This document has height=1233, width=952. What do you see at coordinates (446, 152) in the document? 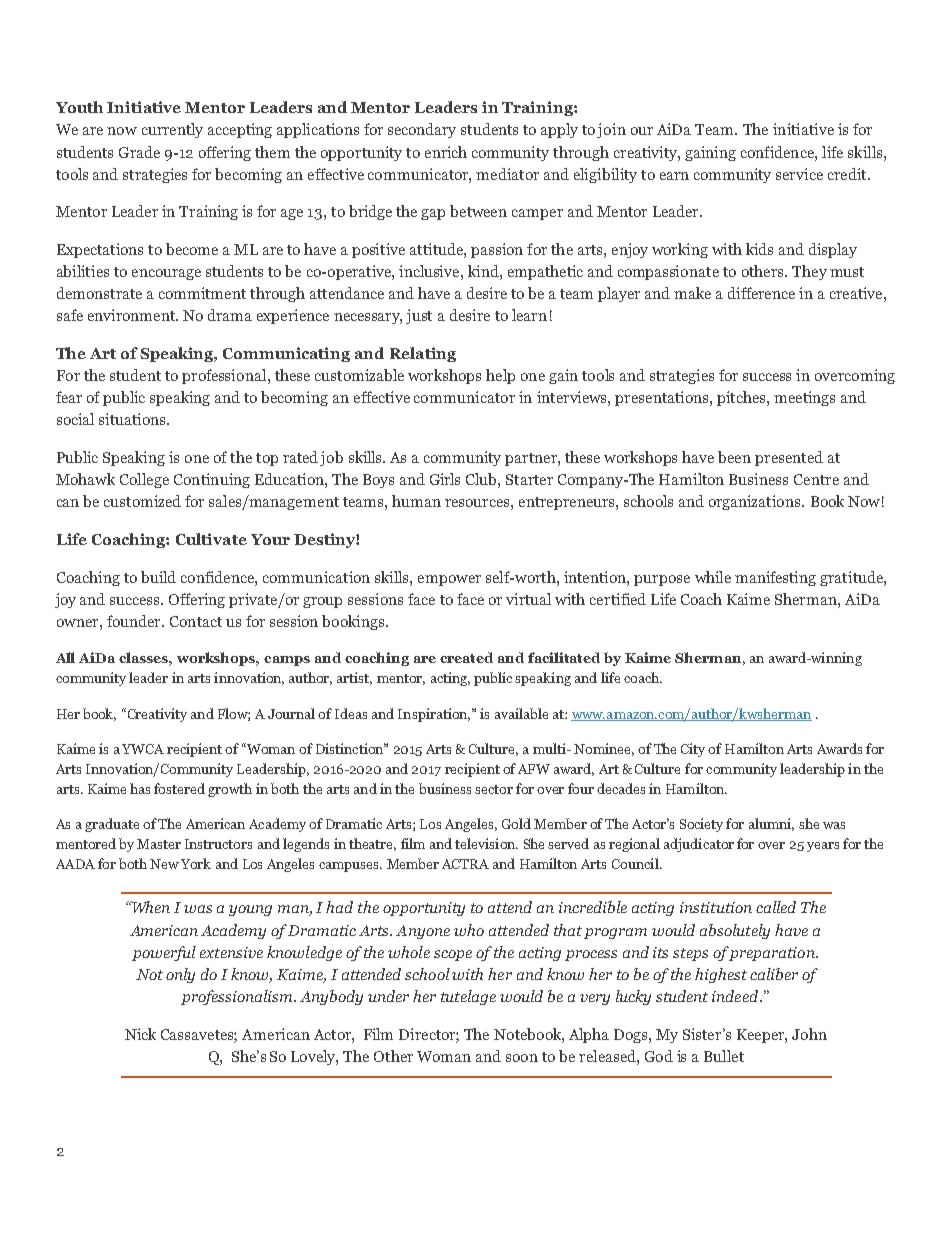
I see `enrich` at bounding box center [446, 152].
